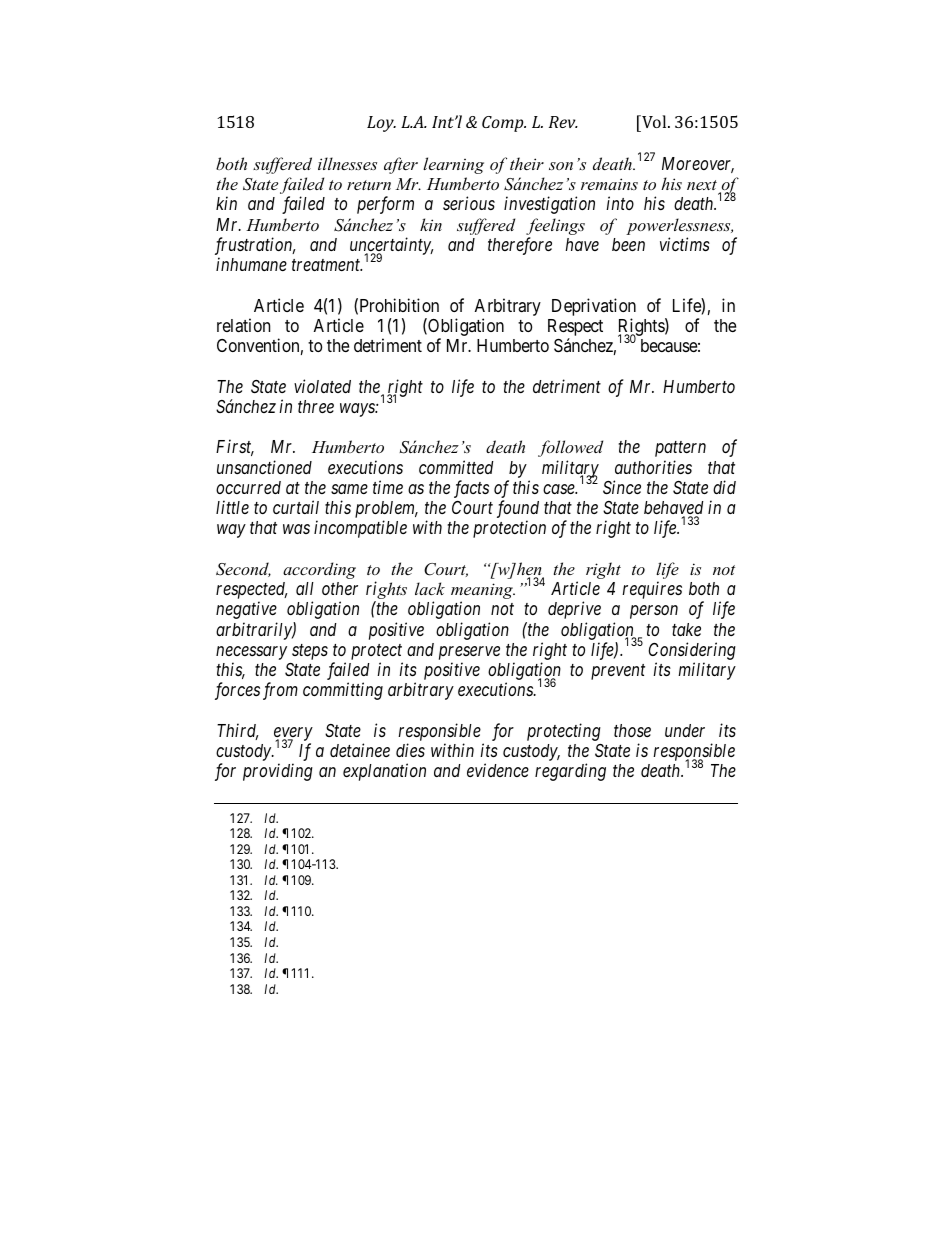  I want to click on learning, so click(453, 165).
